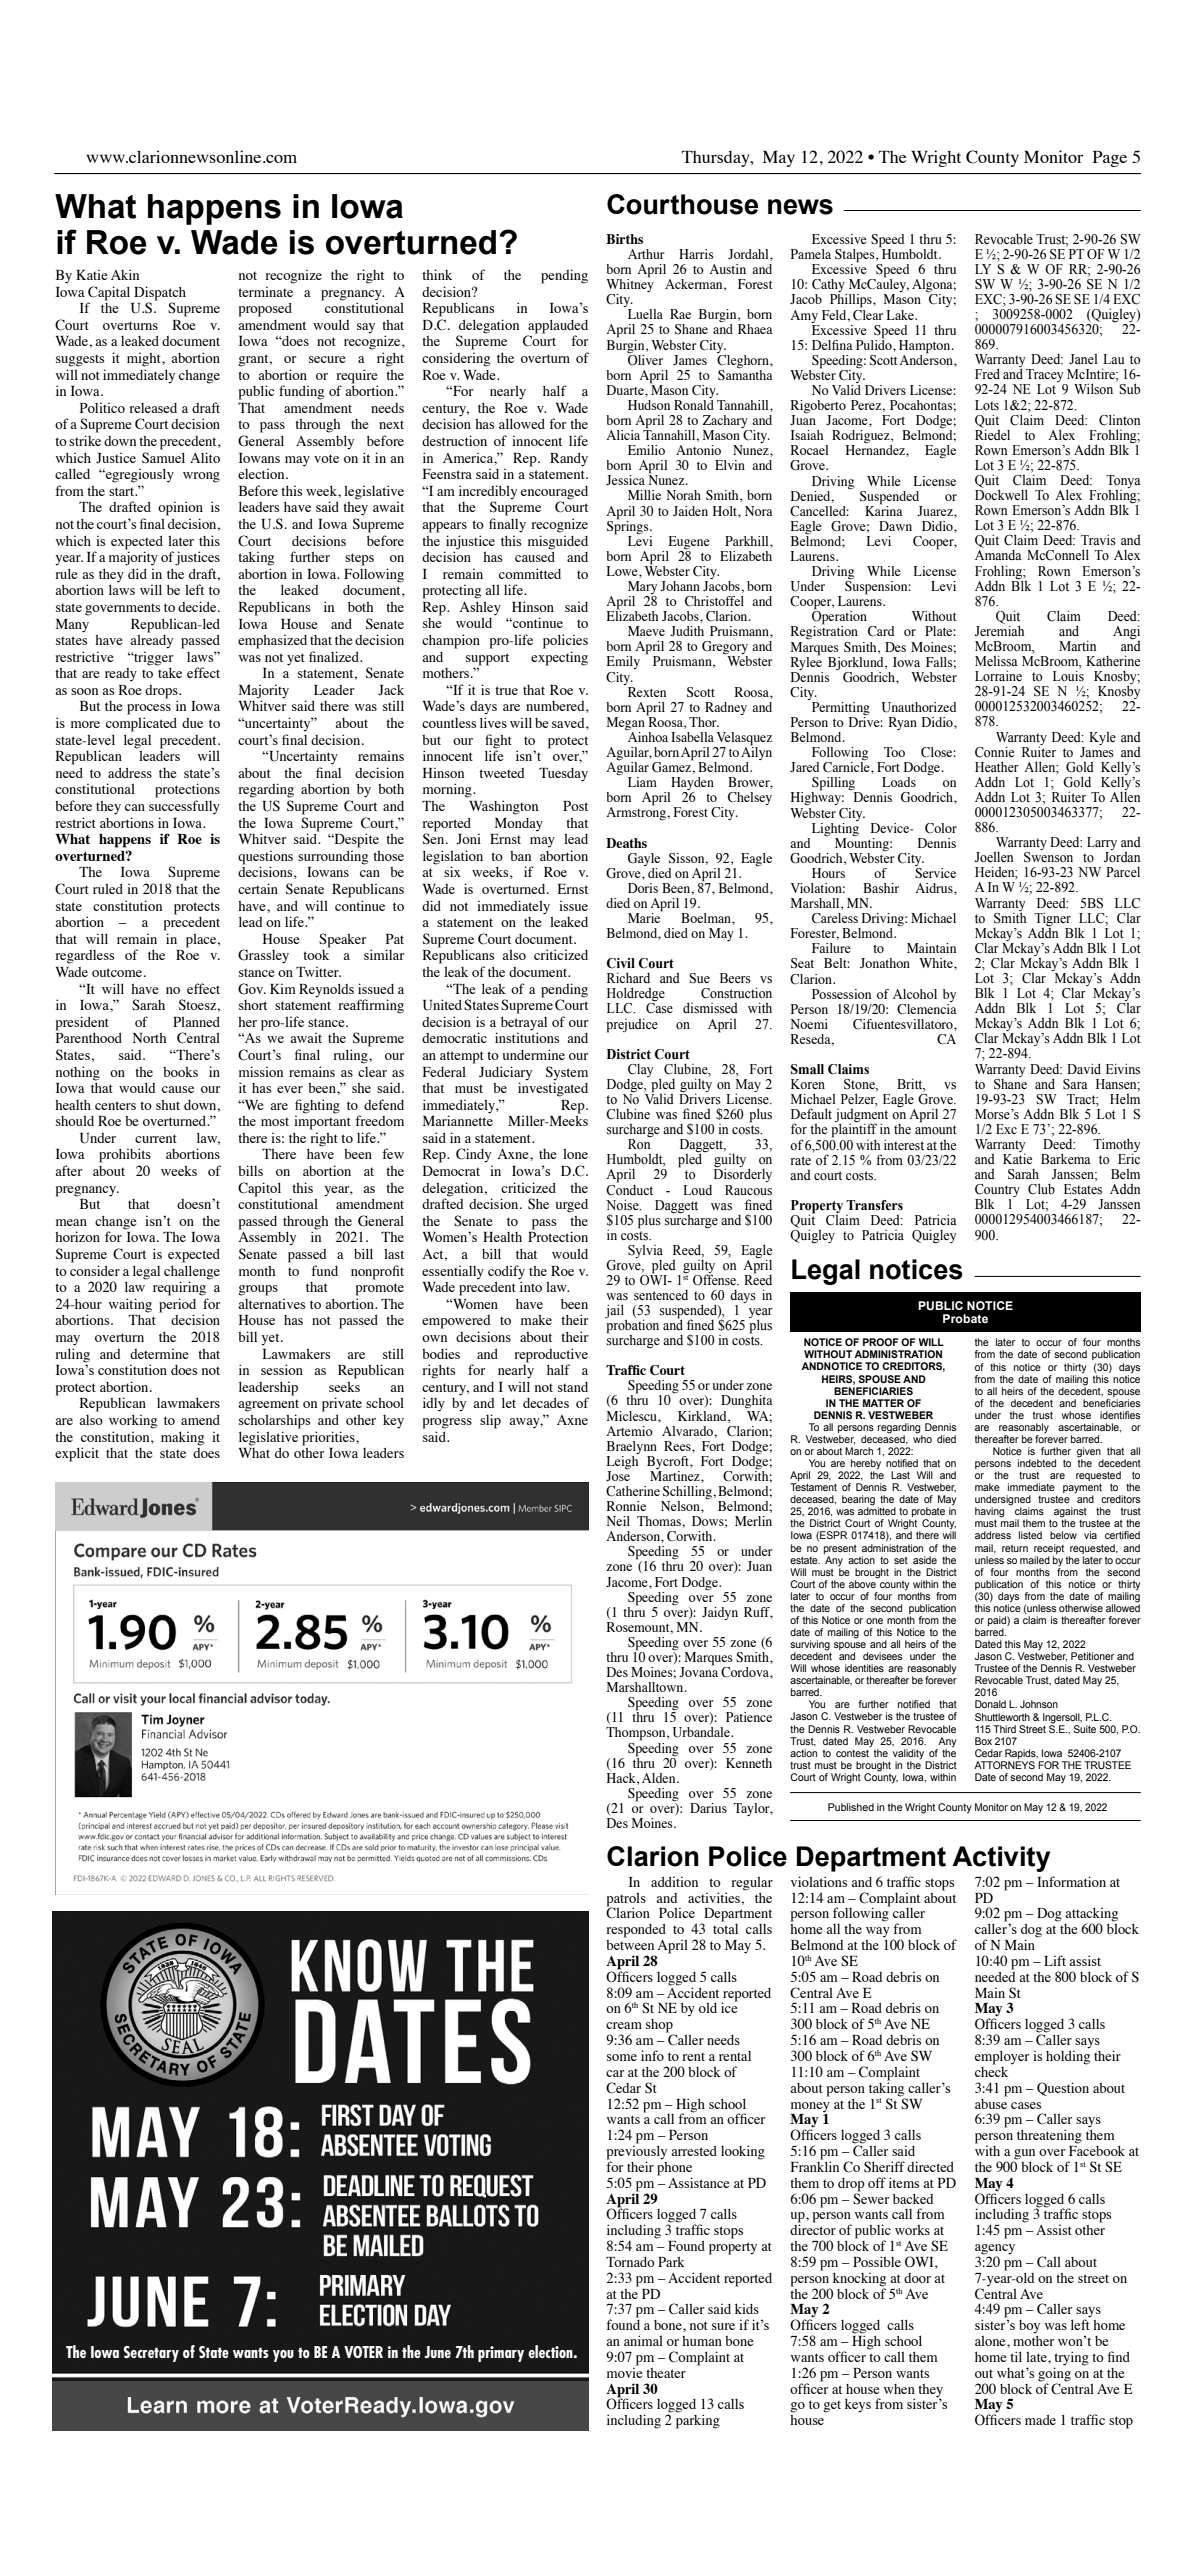 The height and width of the screenshot is (2575, 1195). I want to click on White, so click(937, 963).
